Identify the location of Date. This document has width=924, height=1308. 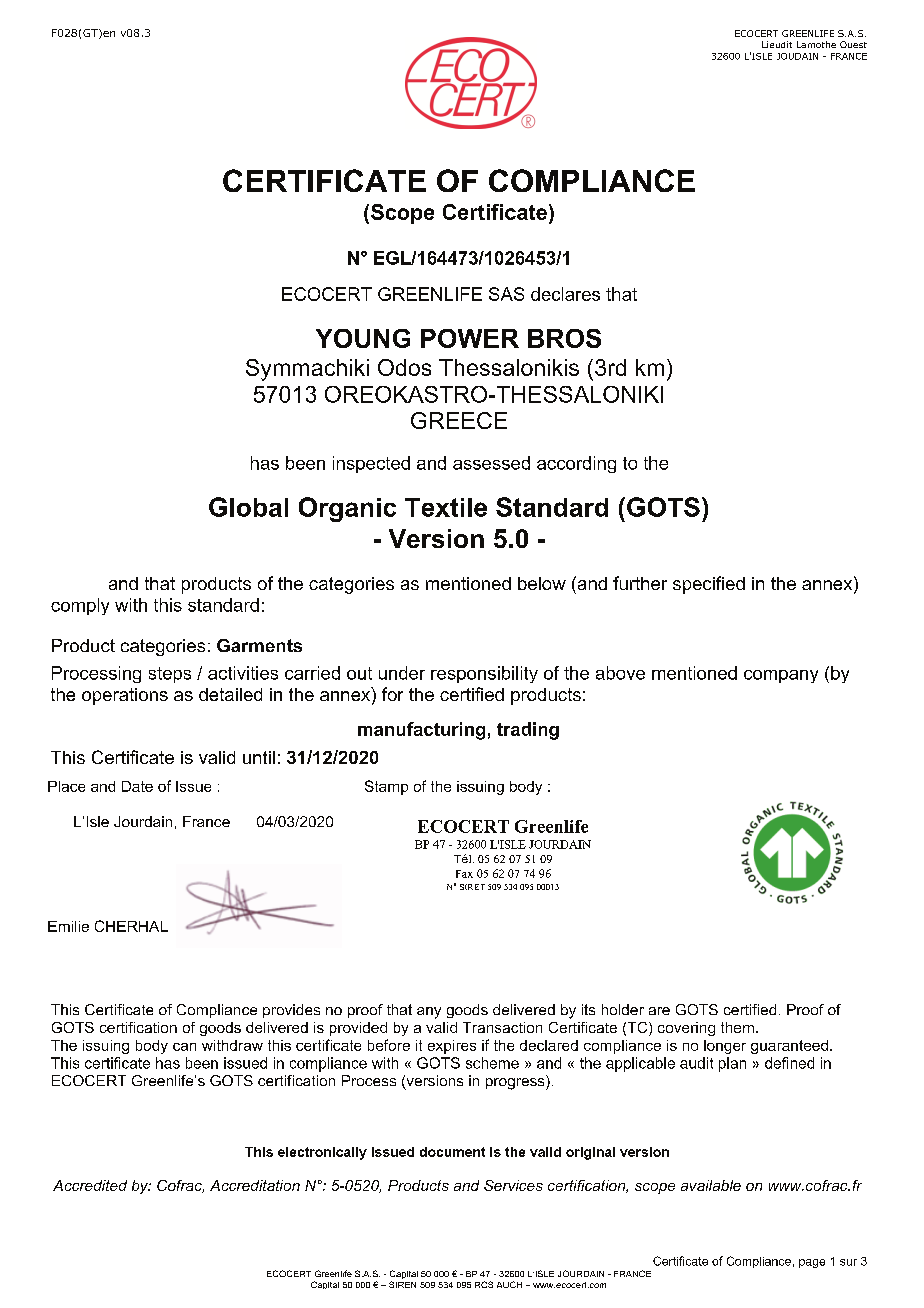
(137, 786).
